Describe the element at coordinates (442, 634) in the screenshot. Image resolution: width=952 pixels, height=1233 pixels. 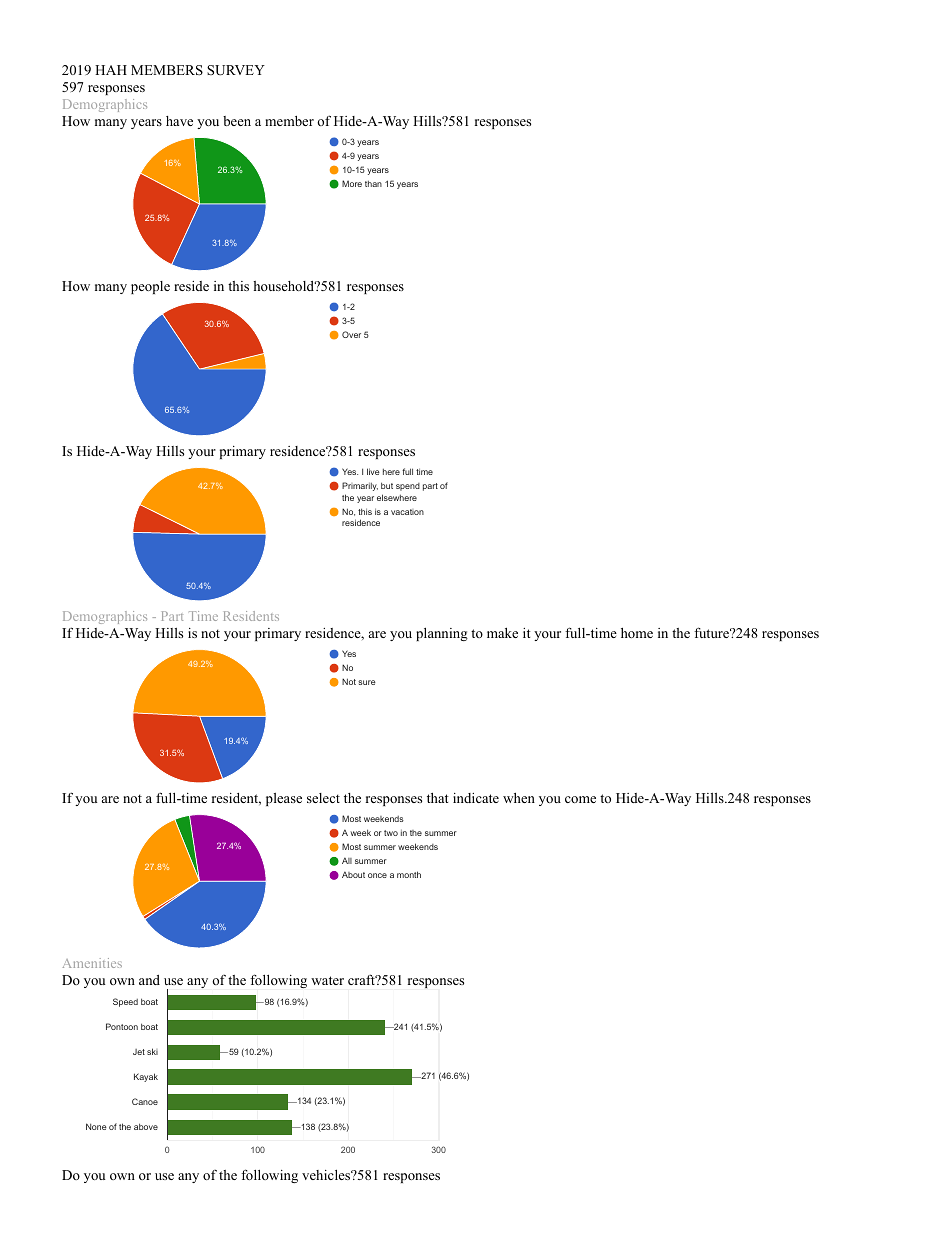
I see `planning` at that location.
